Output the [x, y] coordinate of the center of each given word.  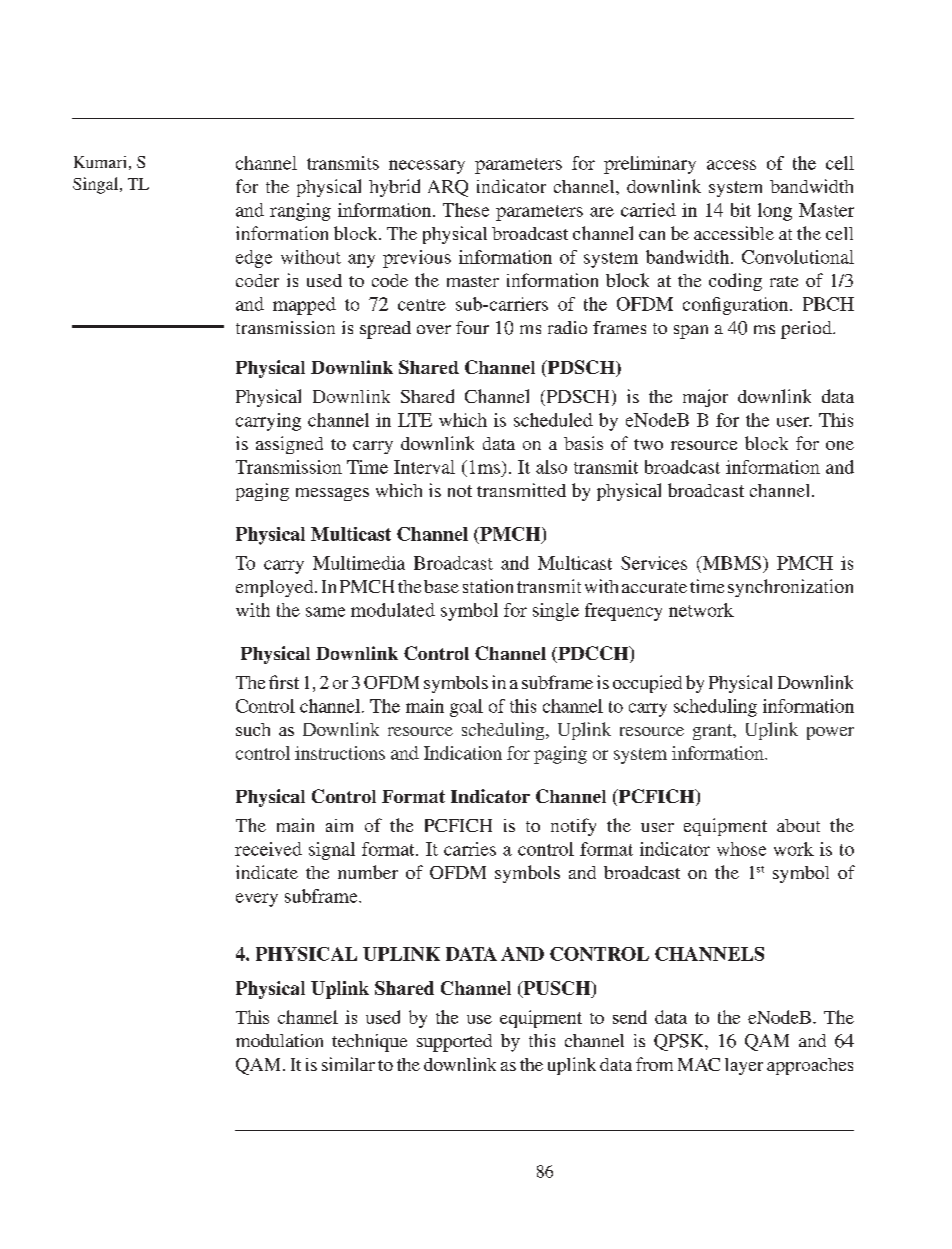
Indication [463, 753]
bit [741, 210]
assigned [289, 445]
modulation [279, 1040]
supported [454, 1043]
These [466, 210]
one [840, 445]
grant [714, 732]
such [253, 729]
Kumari [100, 162]
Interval [424, 467]
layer [744, 1066]
